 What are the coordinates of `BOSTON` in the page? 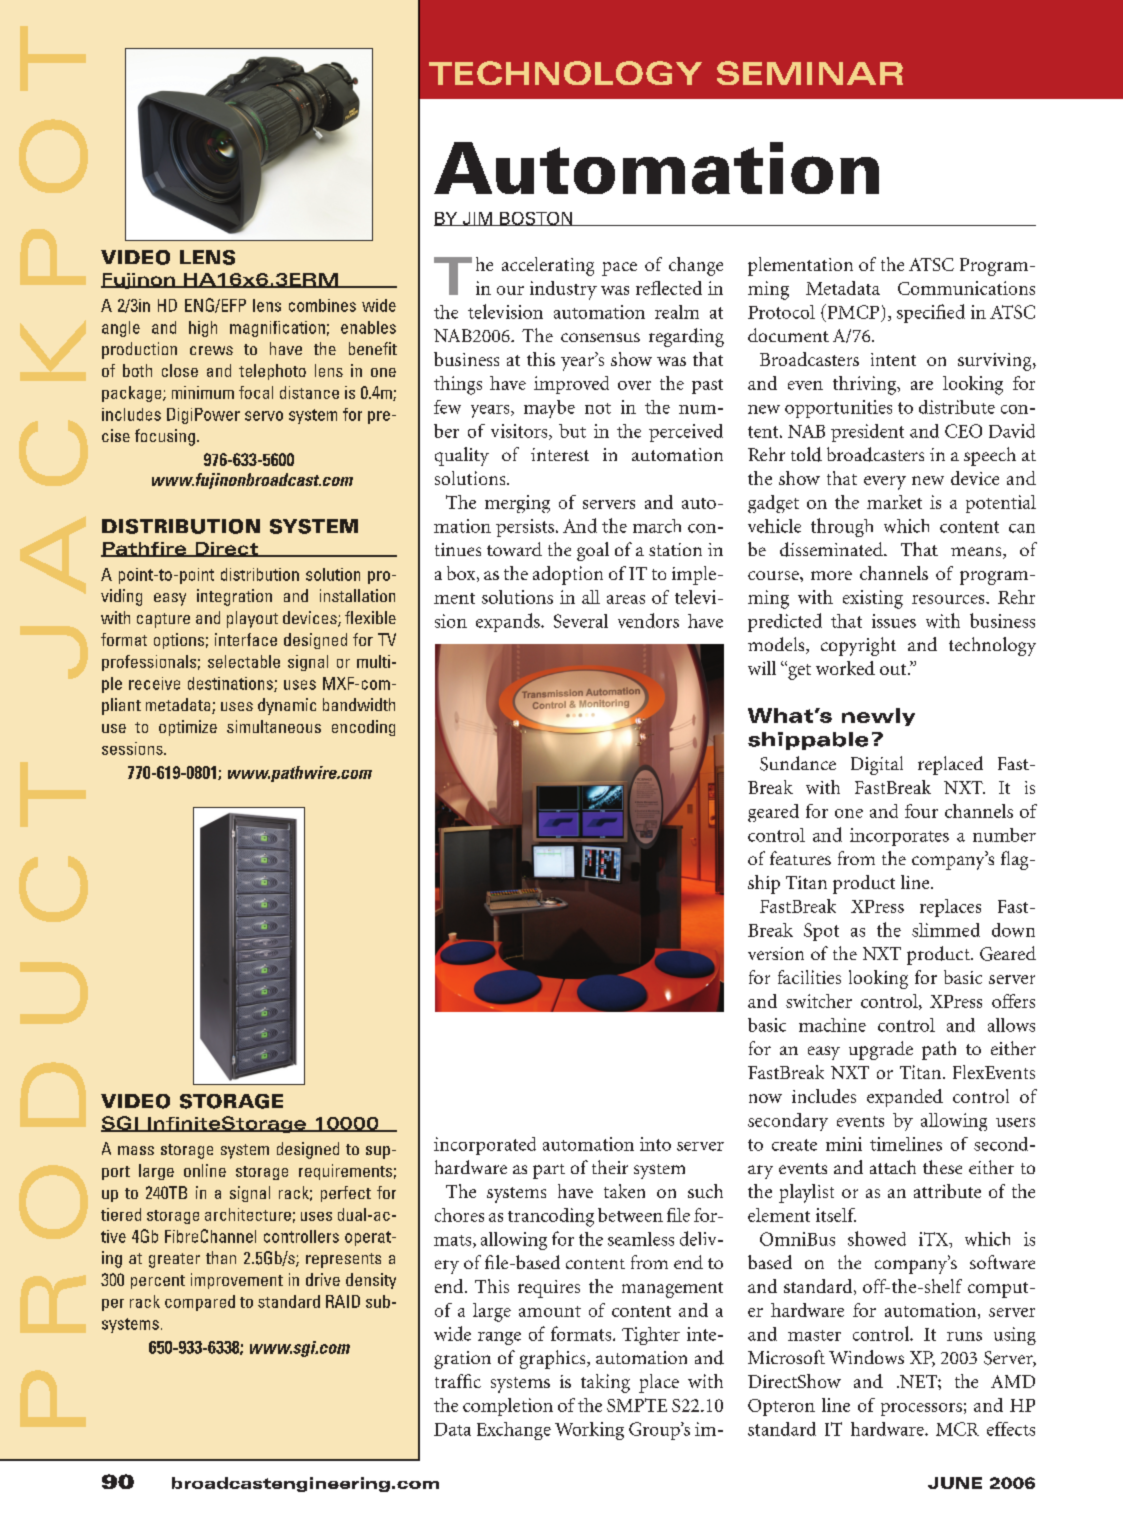 It's located at (536, 219).
